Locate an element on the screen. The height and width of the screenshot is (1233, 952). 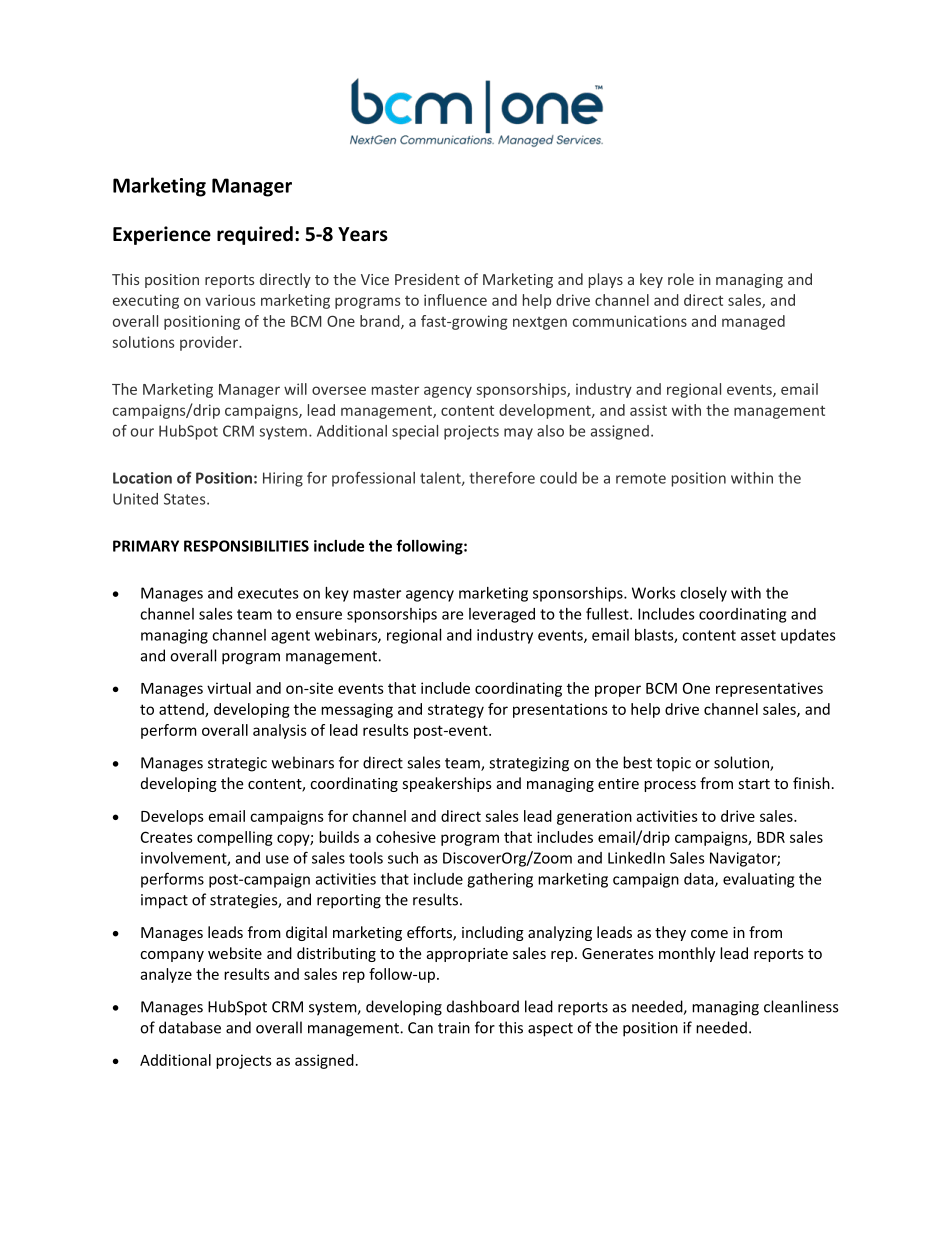
President is located at coordinates (427, 279).
